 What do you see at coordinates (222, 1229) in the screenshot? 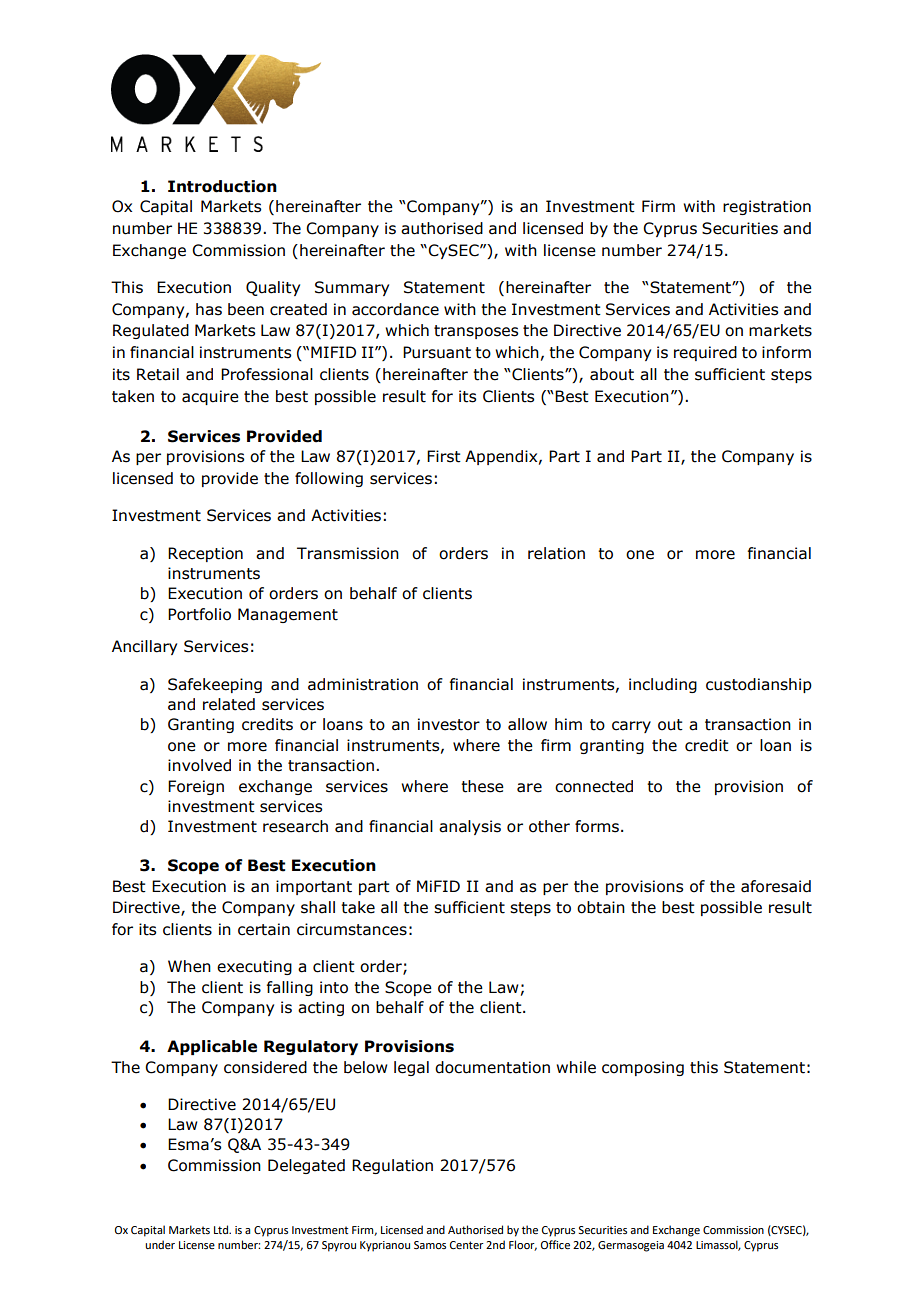
I see `Ltd` at bounding box center [222, 1229].
